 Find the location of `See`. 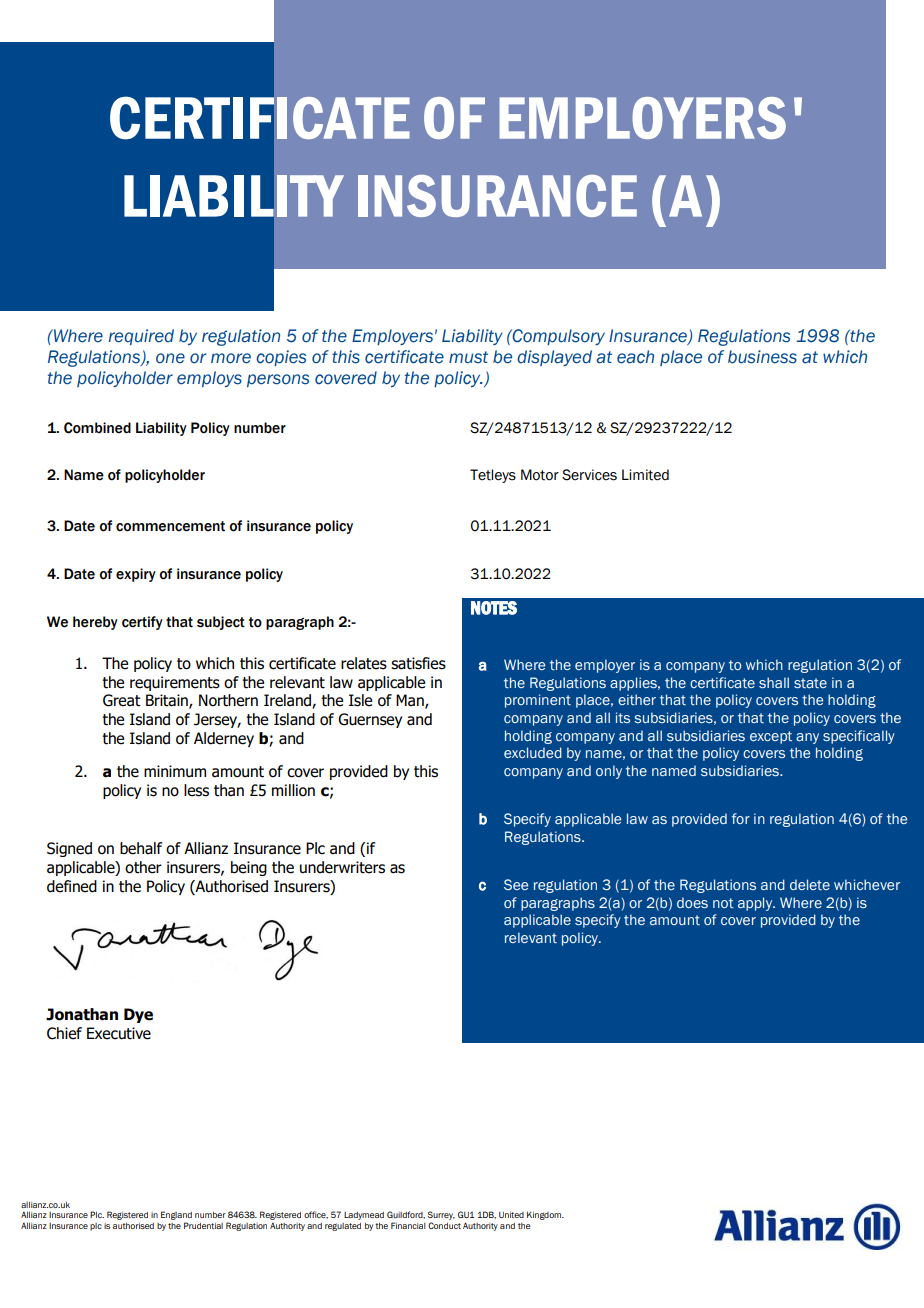

See is located at coordinates (516, 884).
